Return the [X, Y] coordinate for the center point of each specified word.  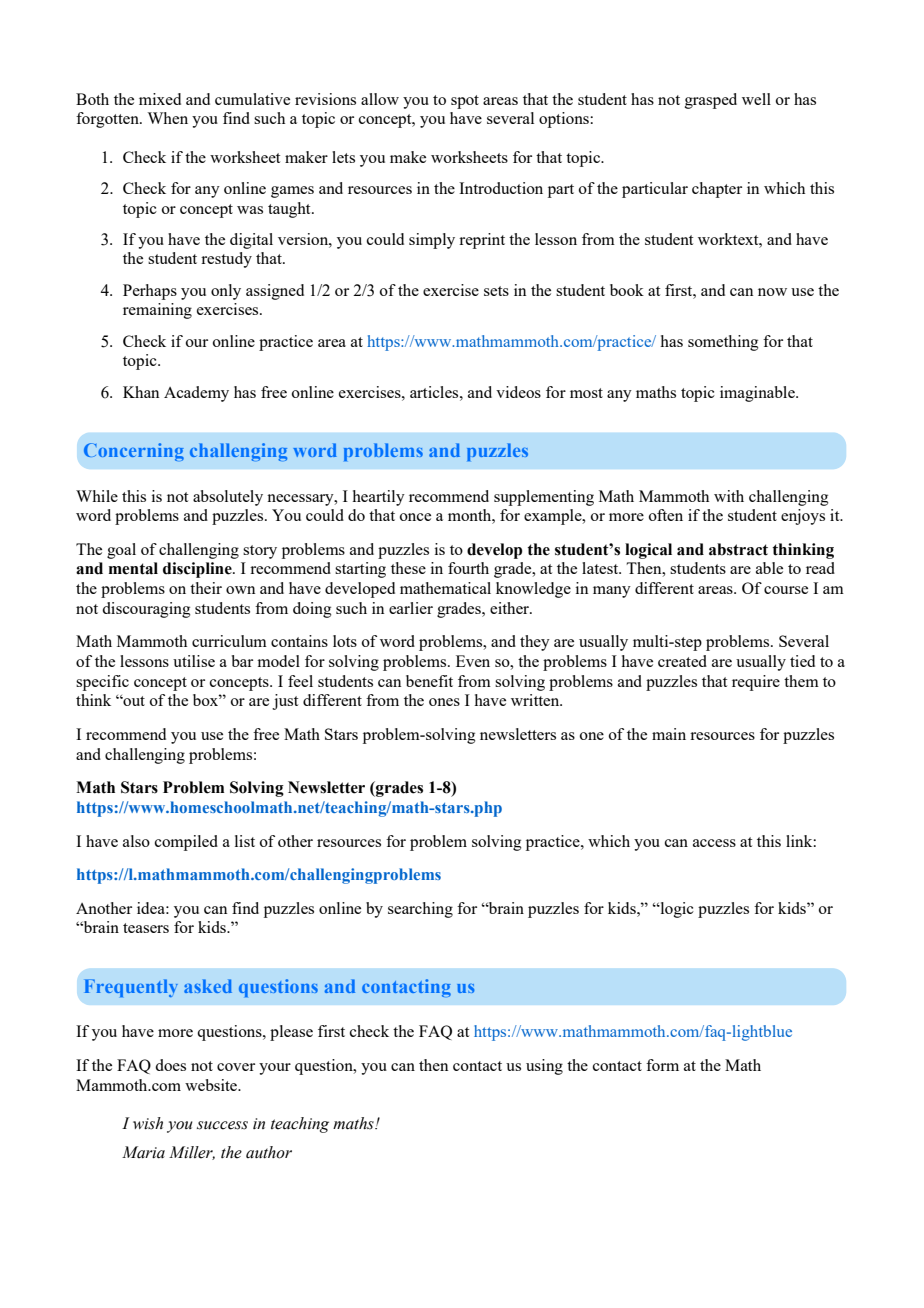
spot [465, 102]
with [729, 496]
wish [148, 1123]
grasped [711, 101]
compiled [186, 843]
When [167, 118]
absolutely [228, 498]
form [662, 1065]
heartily [379, 498]
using [544, 1067]
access [714, 843]
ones [444, 702]
